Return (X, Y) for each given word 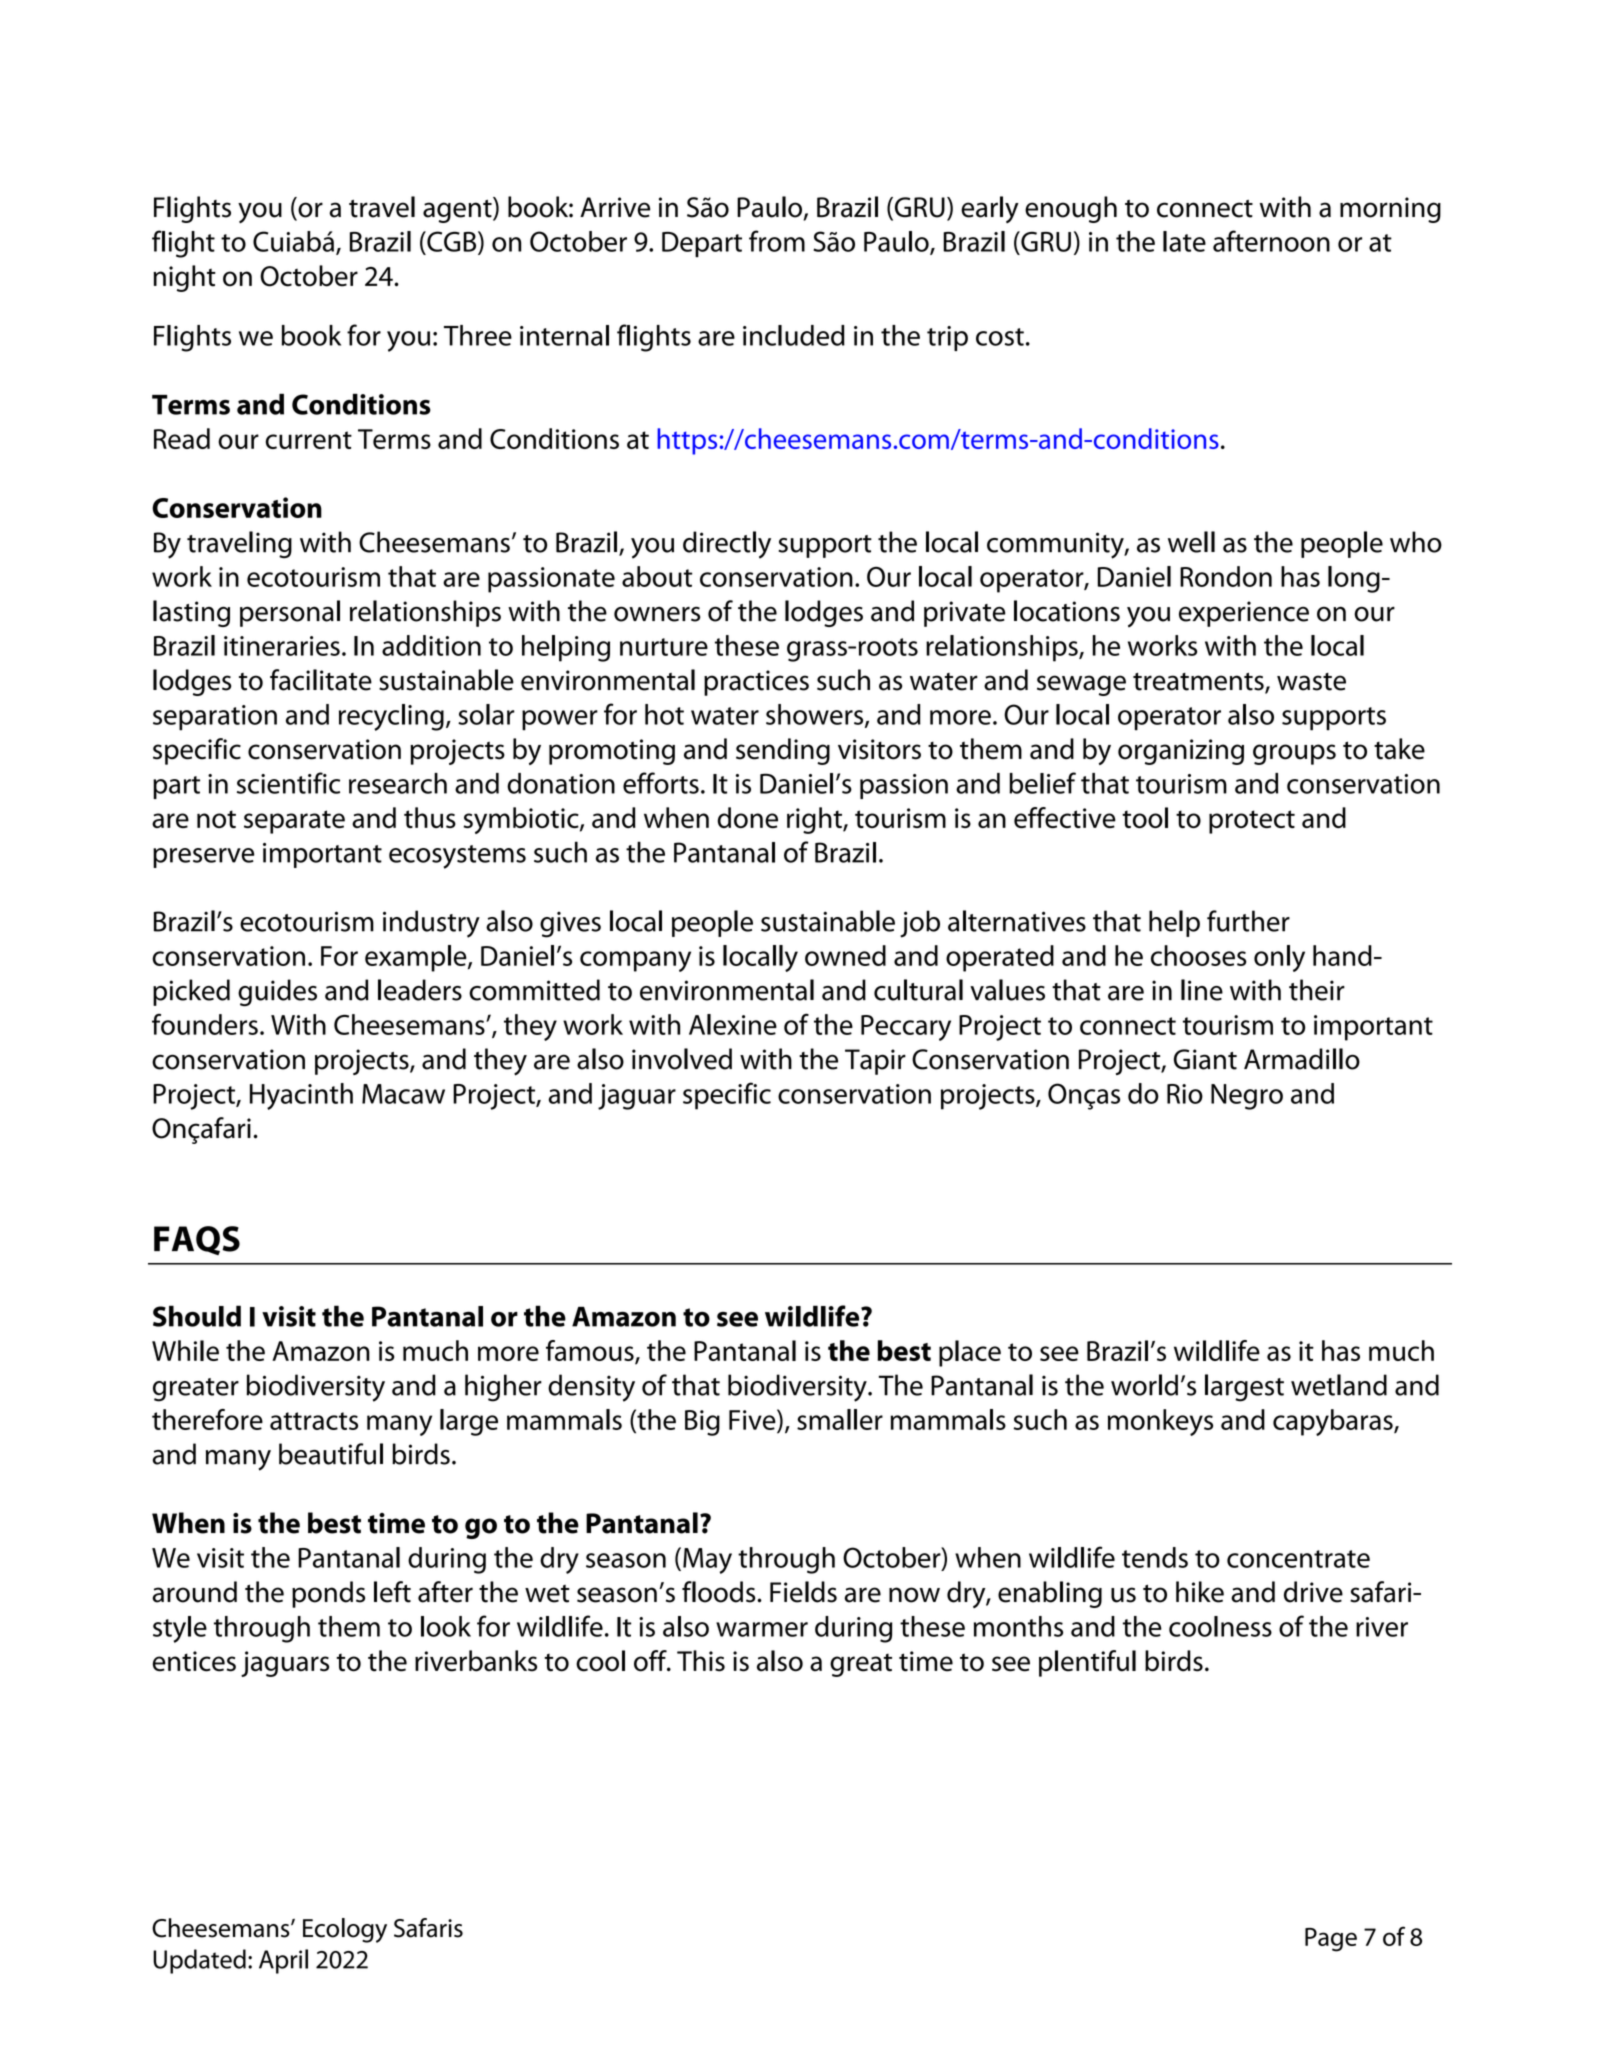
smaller (840, 1419)
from (777, 241)
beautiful (331, 1454)
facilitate (321, 680)
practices (756, 683)
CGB (452, 242)
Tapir (875, 1062)
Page (1331, 1940)
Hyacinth (301, 1096)
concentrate (1298, 1559)
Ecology (345, 1930)
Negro (1247, 1097)
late (1184, 241)
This (701, 1661)
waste (1311, 682)
